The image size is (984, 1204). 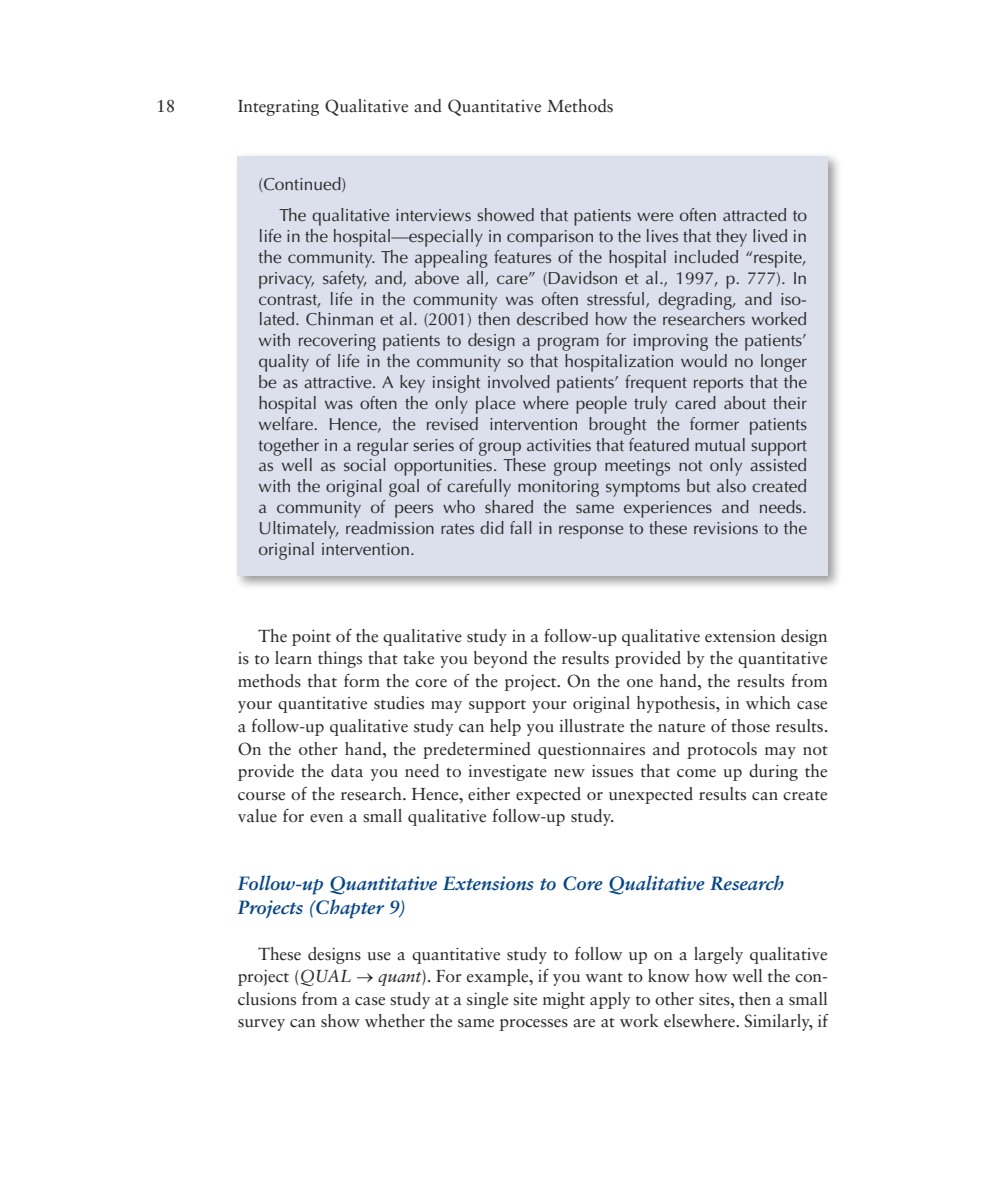 I want to click on mutual, so click(x=720, y=444).
